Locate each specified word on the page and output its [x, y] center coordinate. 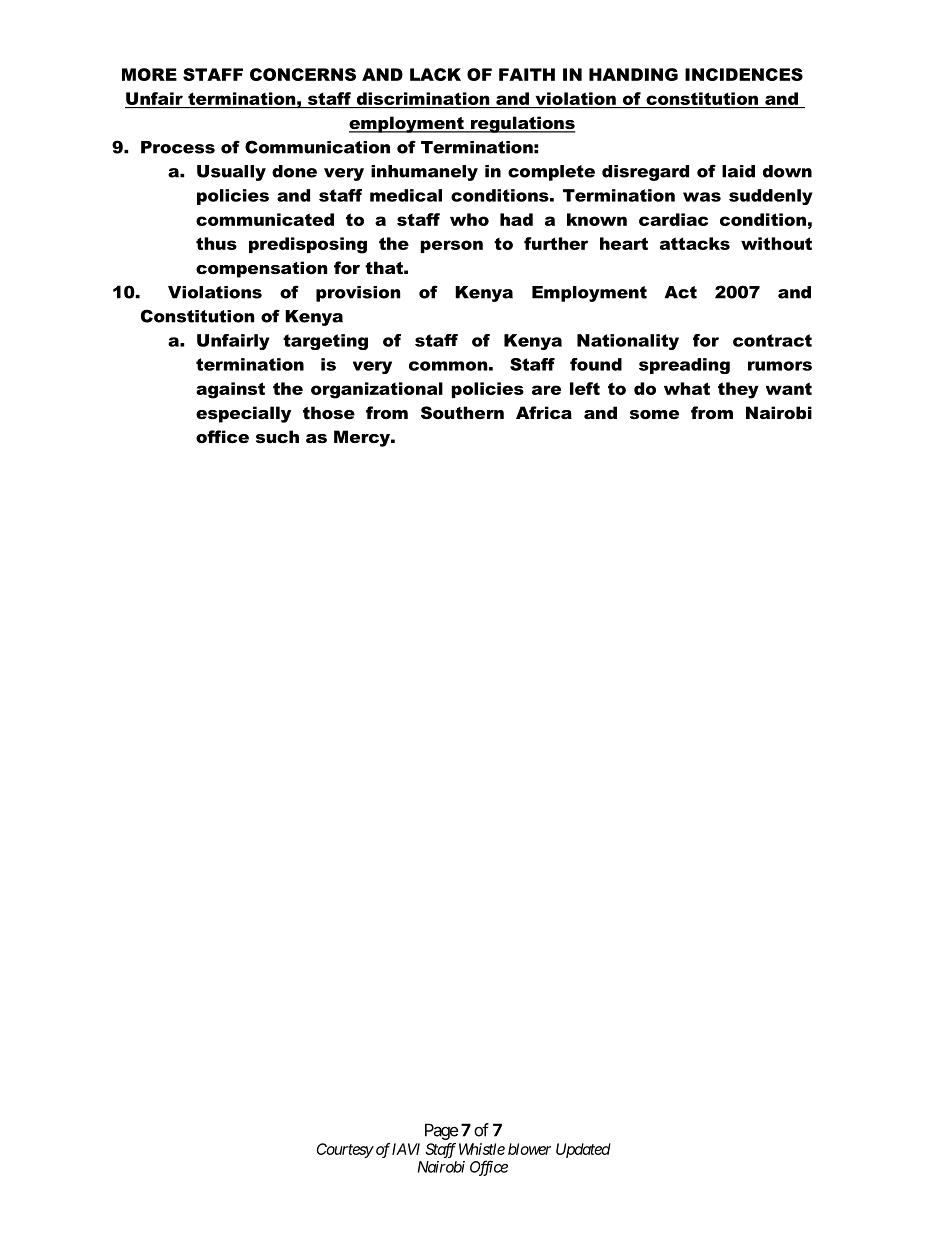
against [230, 390]
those [329, 412]
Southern [462, 412]
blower [529, 1149]
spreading [684, 366]
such [277, 436]
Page [441, 1131]
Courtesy [345, 1150]
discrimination [423, 98]
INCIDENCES [744, 74]
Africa [544, 412]
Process [178, 147]
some [654, 414]
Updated [583, 1150]
